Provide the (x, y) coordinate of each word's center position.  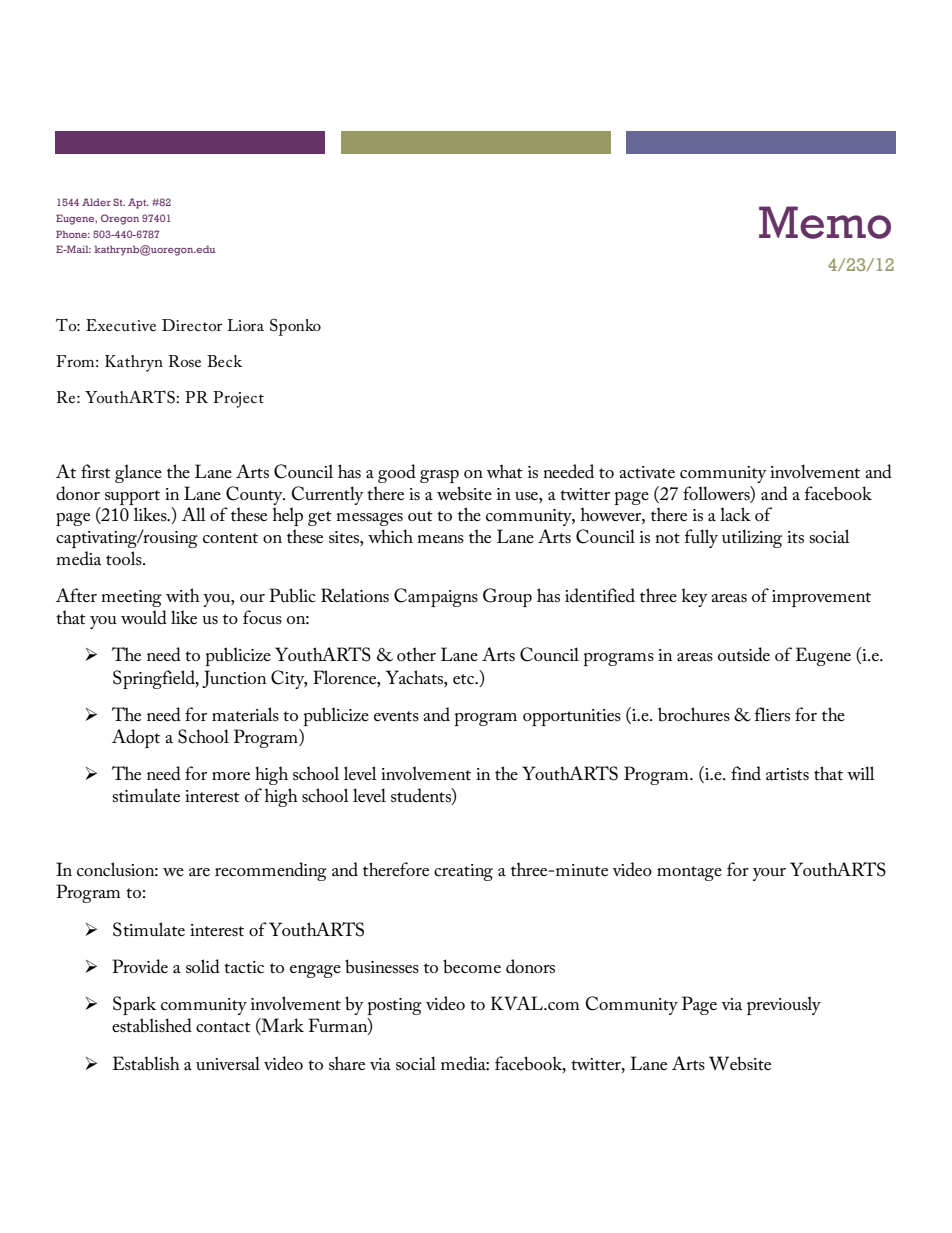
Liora (245, 325)
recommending (271, 871)
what (504, 471)
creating (463, 872)
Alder (96, 202)
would (144, 617)
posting (394, 1006)
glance (138, 473)
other (416, 654)
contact (223, 1027)
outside (744, 654)
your (769, 874)
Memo (825, 222)
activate (647, 472)
